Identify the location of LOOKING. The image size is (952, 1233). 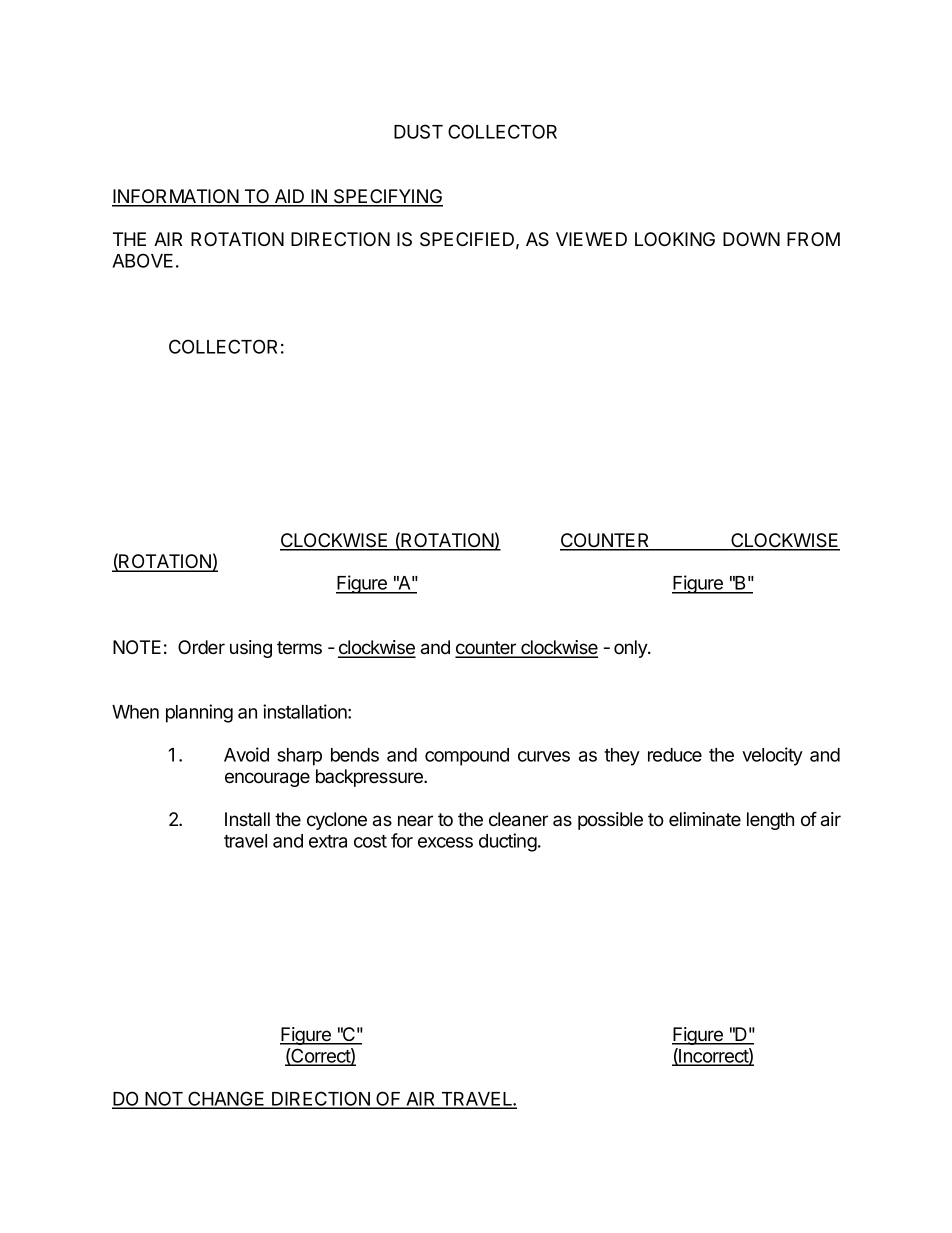
(675, 239).
